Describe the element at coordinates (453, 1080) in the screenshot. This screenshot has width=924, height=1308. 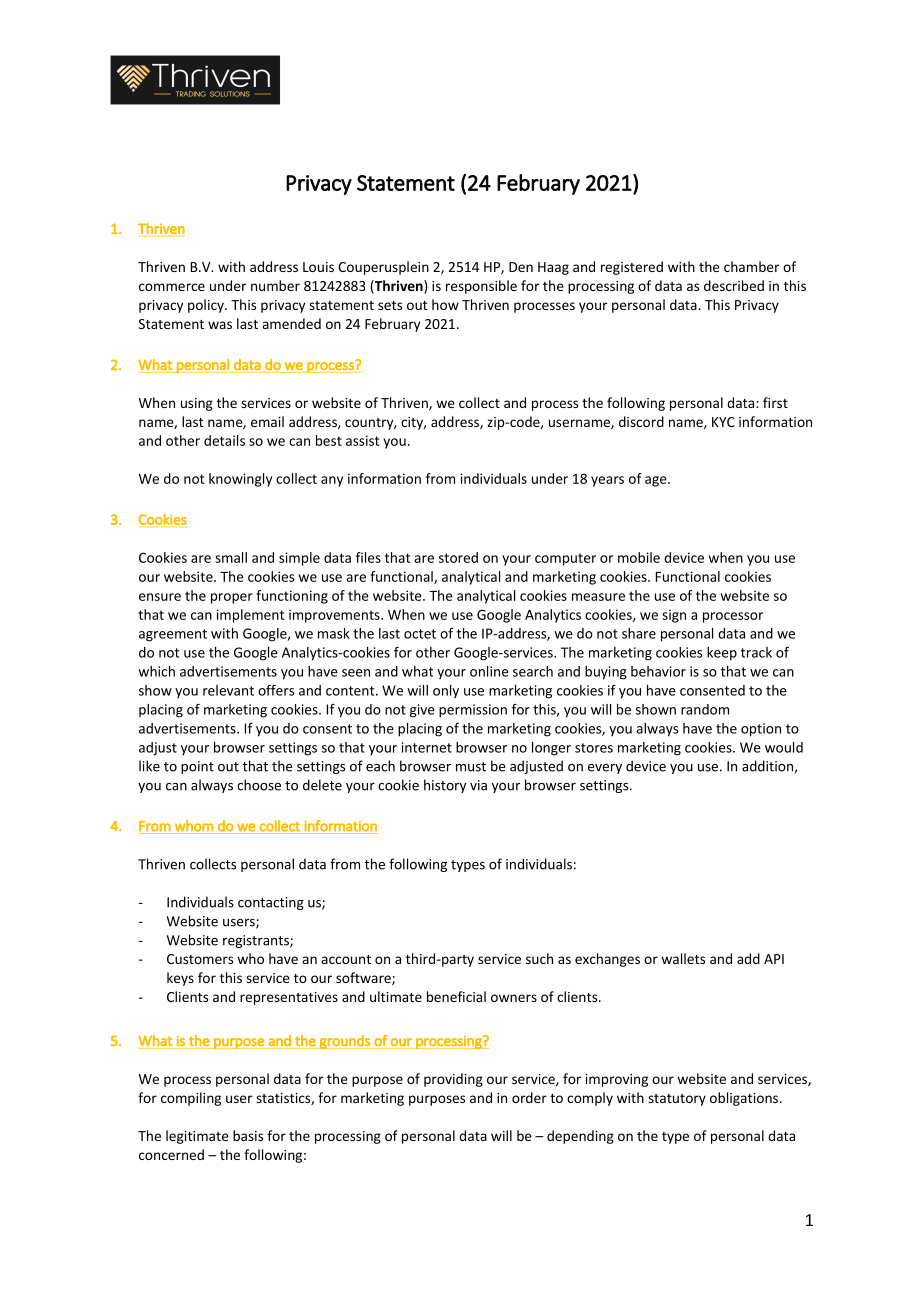
I see `providing` at that location.
